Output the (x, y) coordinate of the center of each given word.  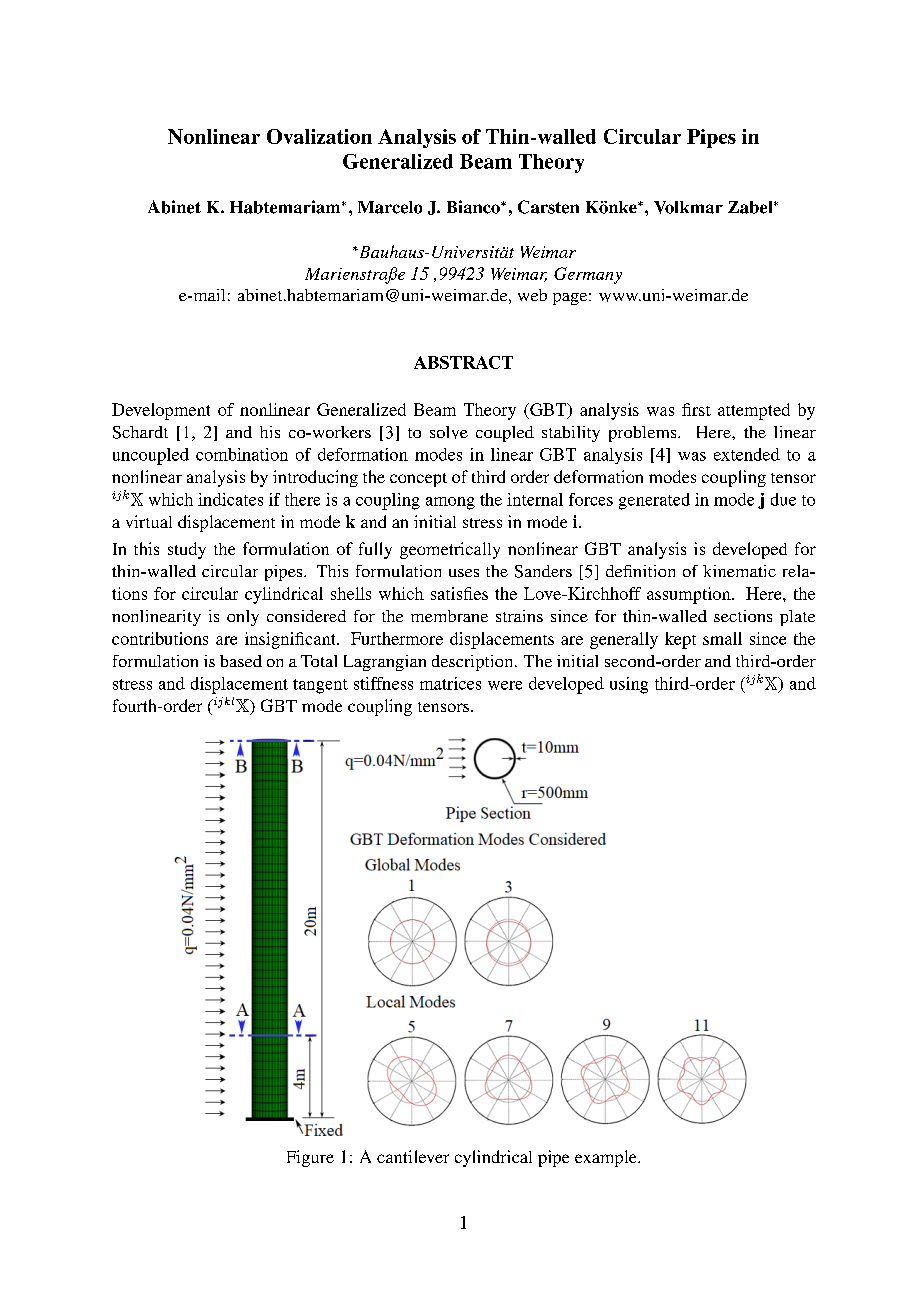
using (629, 685)
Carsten (548, 207)
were (505, 685)
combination (242, 454)
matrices (450, 683)
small (722, 638)
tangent (320, 686)
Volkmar (688, 207)
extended (747, 454)
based (241, 661)
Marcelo (390, 207)
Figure (310, 1158)
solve (449, 432)
